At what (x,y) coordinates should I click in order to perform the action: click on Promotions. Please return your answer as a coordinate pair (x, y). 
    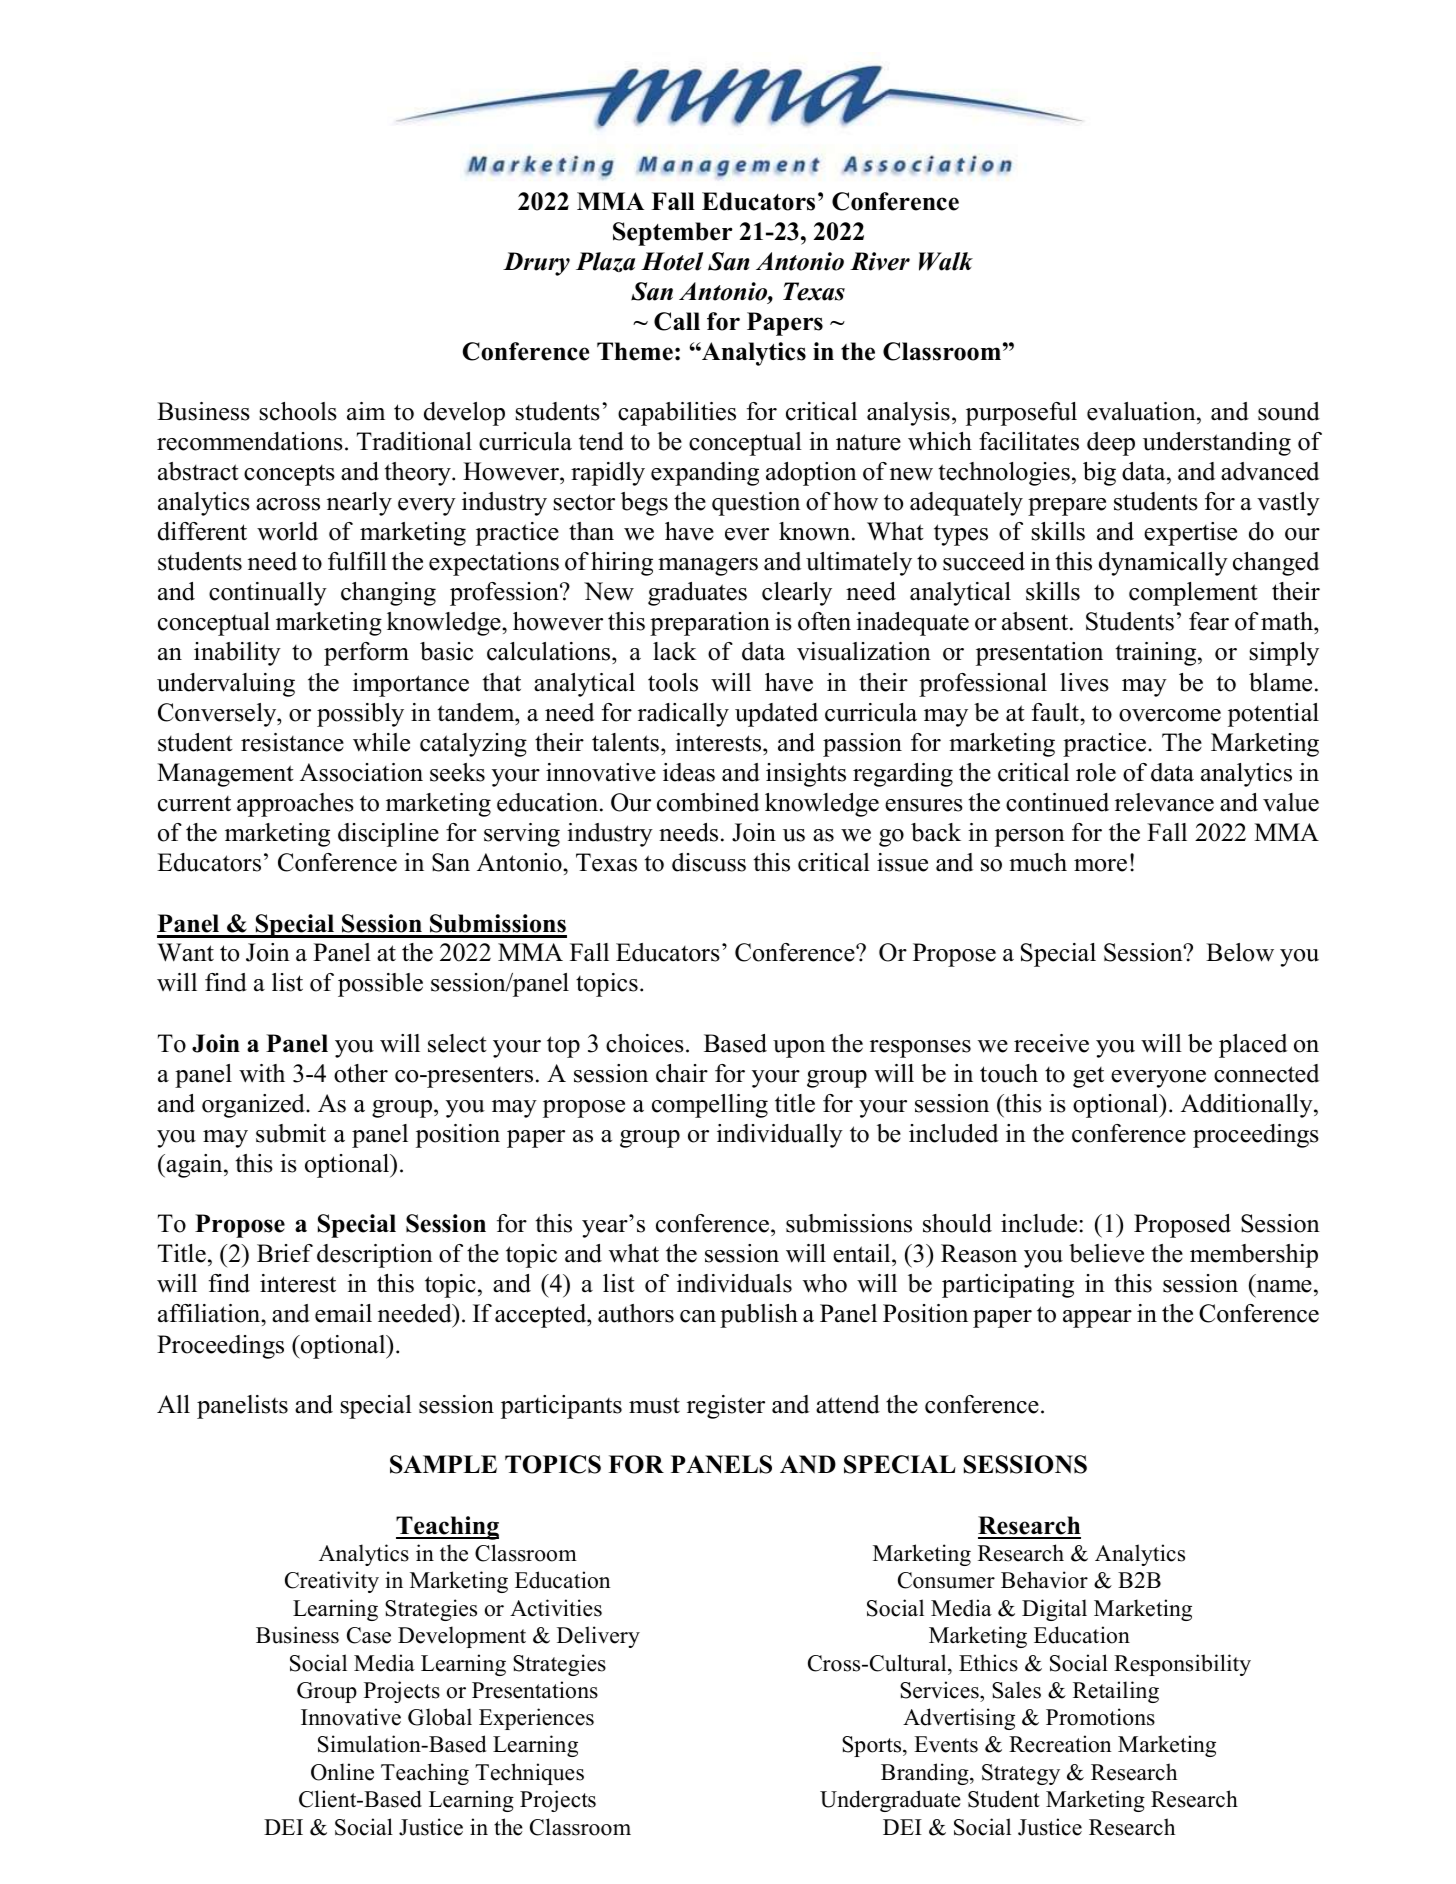
    Looking at the image, I should click on (1100, 1717).
